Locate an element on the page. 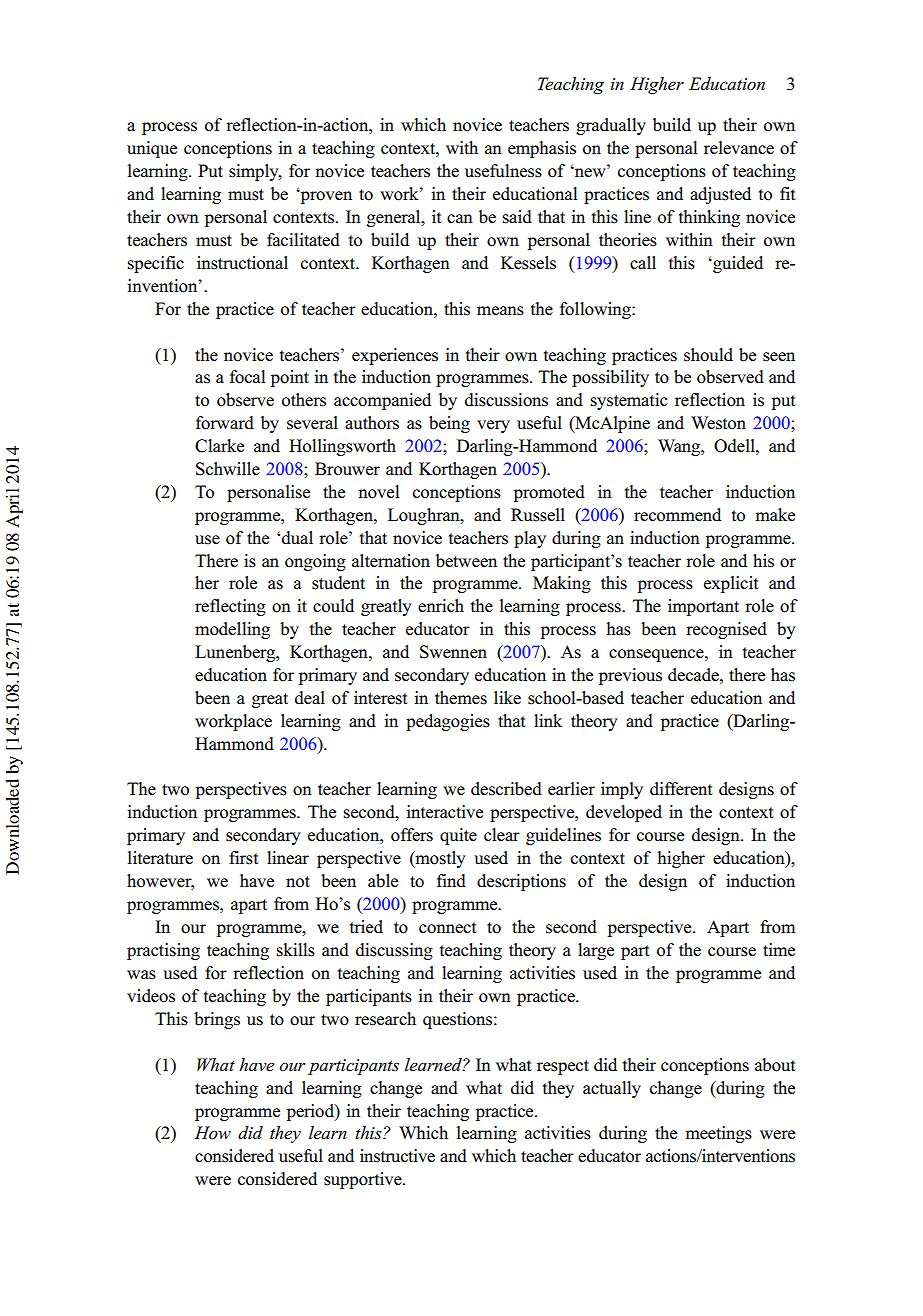 The height and width of the page is (1316, 923). reflecting is located at coordinates (230, 607).
